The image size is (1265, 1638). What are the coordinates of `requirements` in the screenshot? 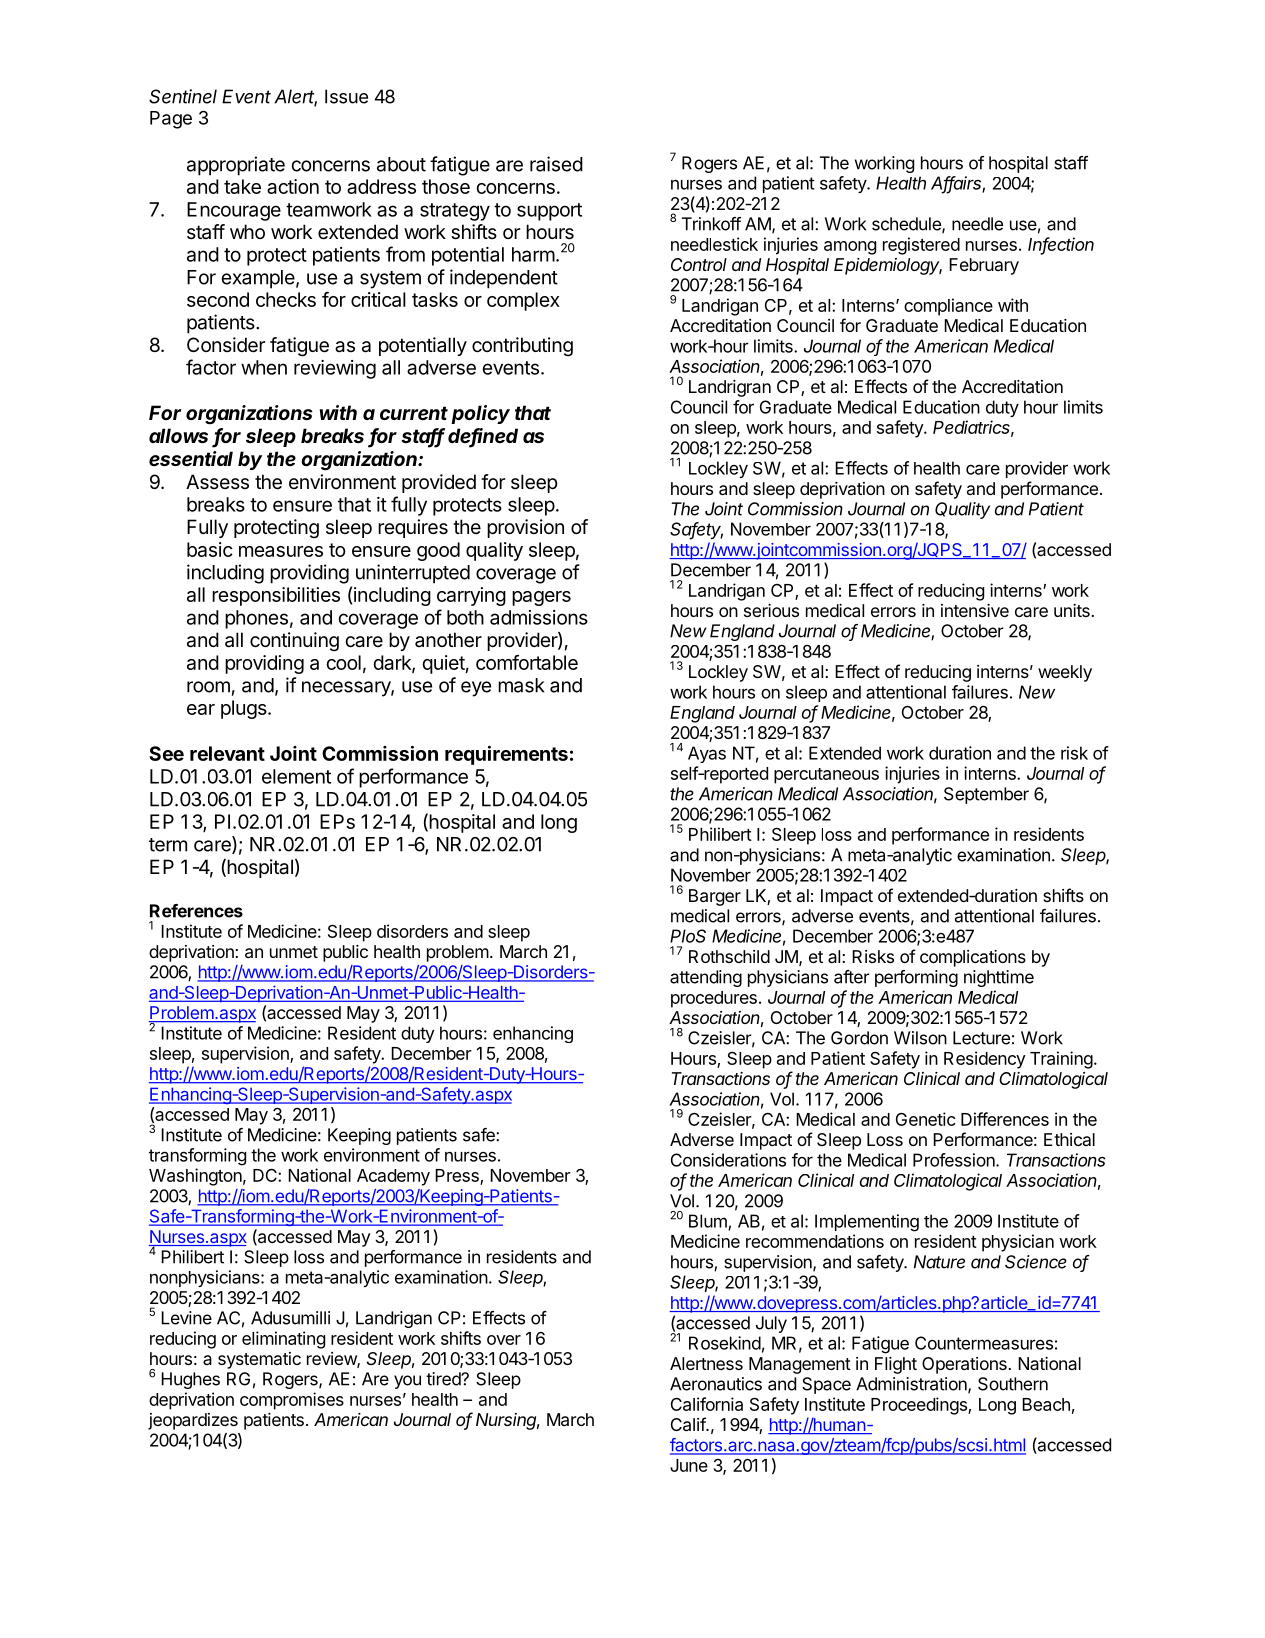 It's located at (506, 755).
